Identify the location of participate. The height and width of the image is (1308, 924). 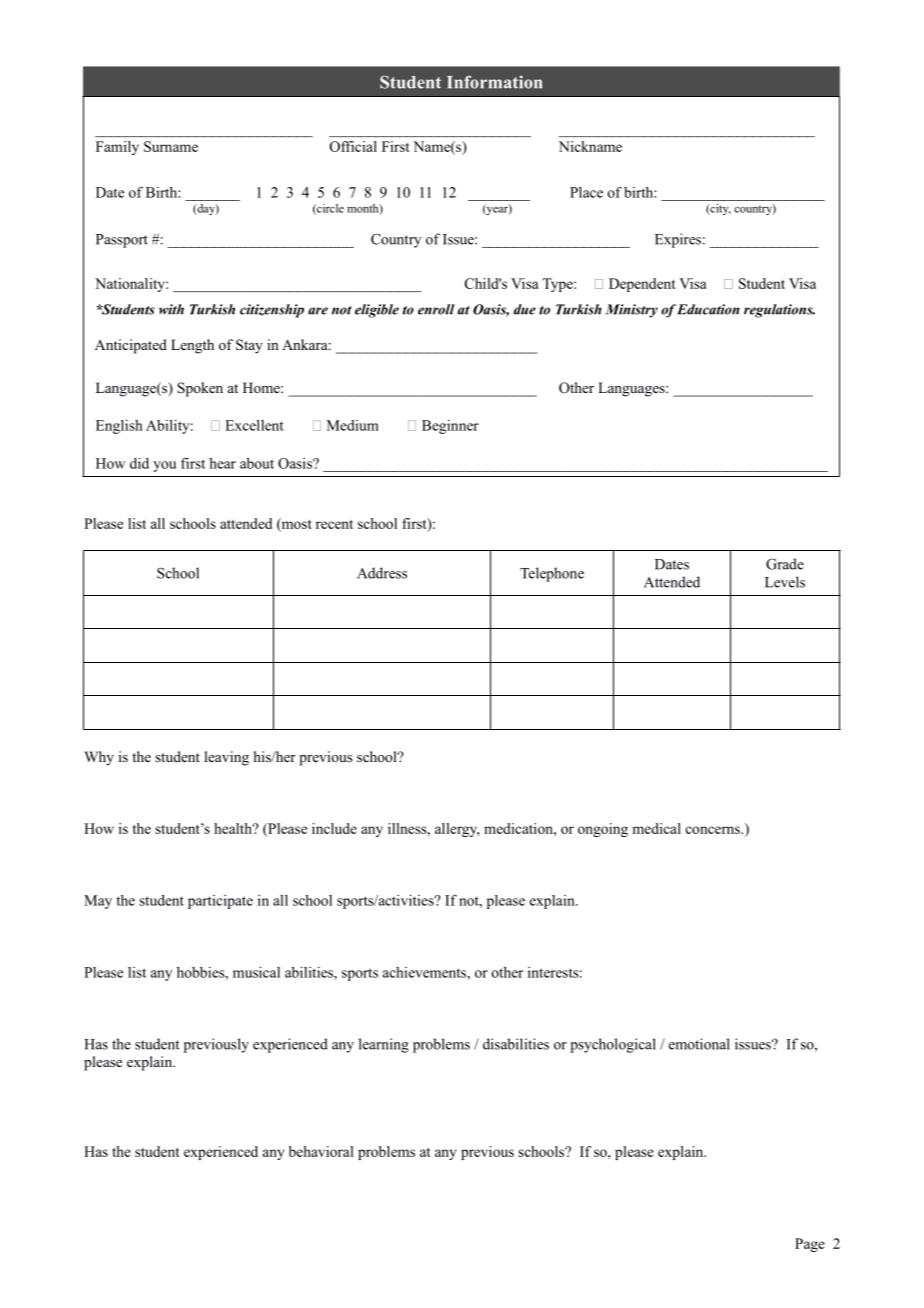
(220, 902).
